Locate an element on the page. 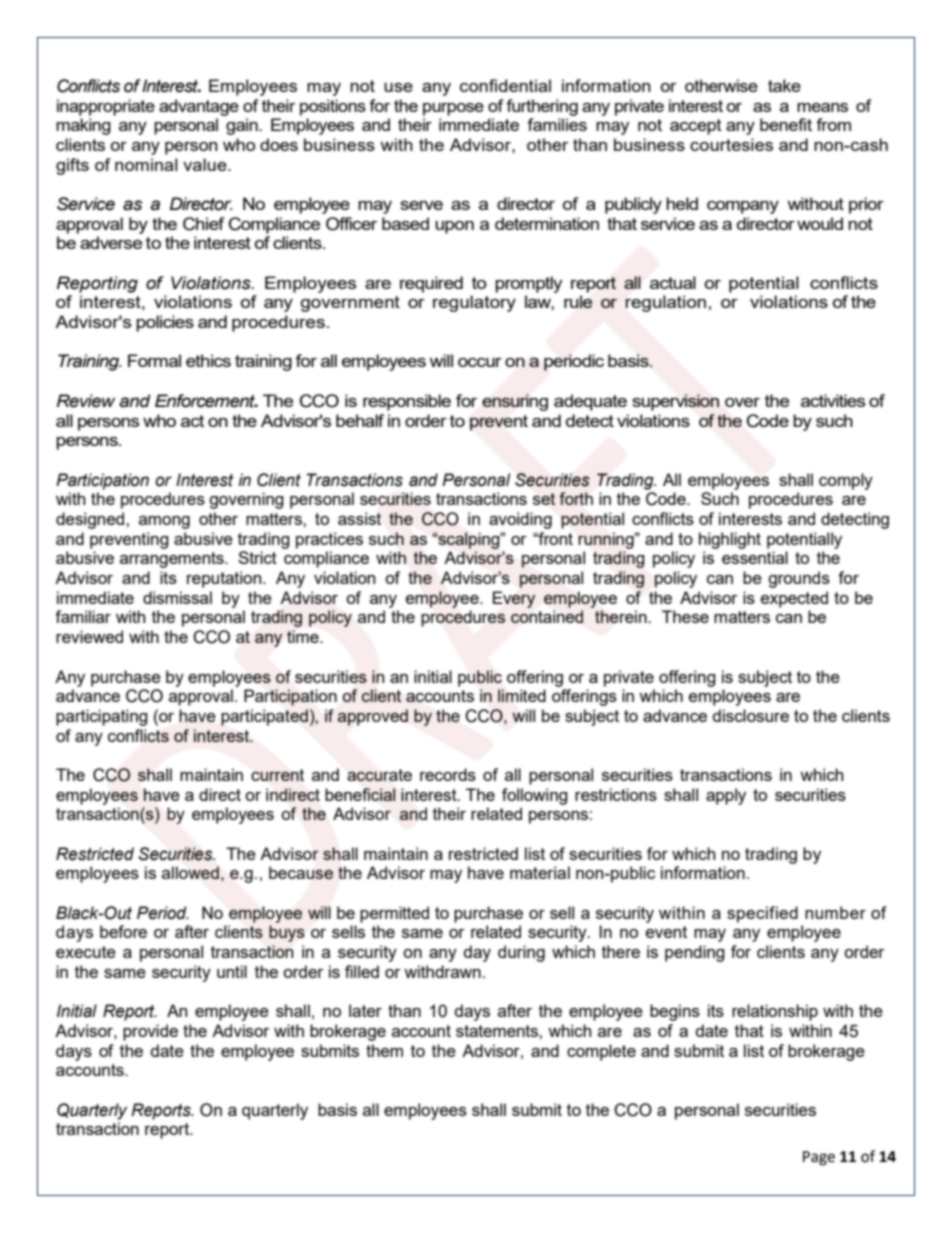 The width and height of the page is (952, 1233). current is located at coordinates (277, 775).
